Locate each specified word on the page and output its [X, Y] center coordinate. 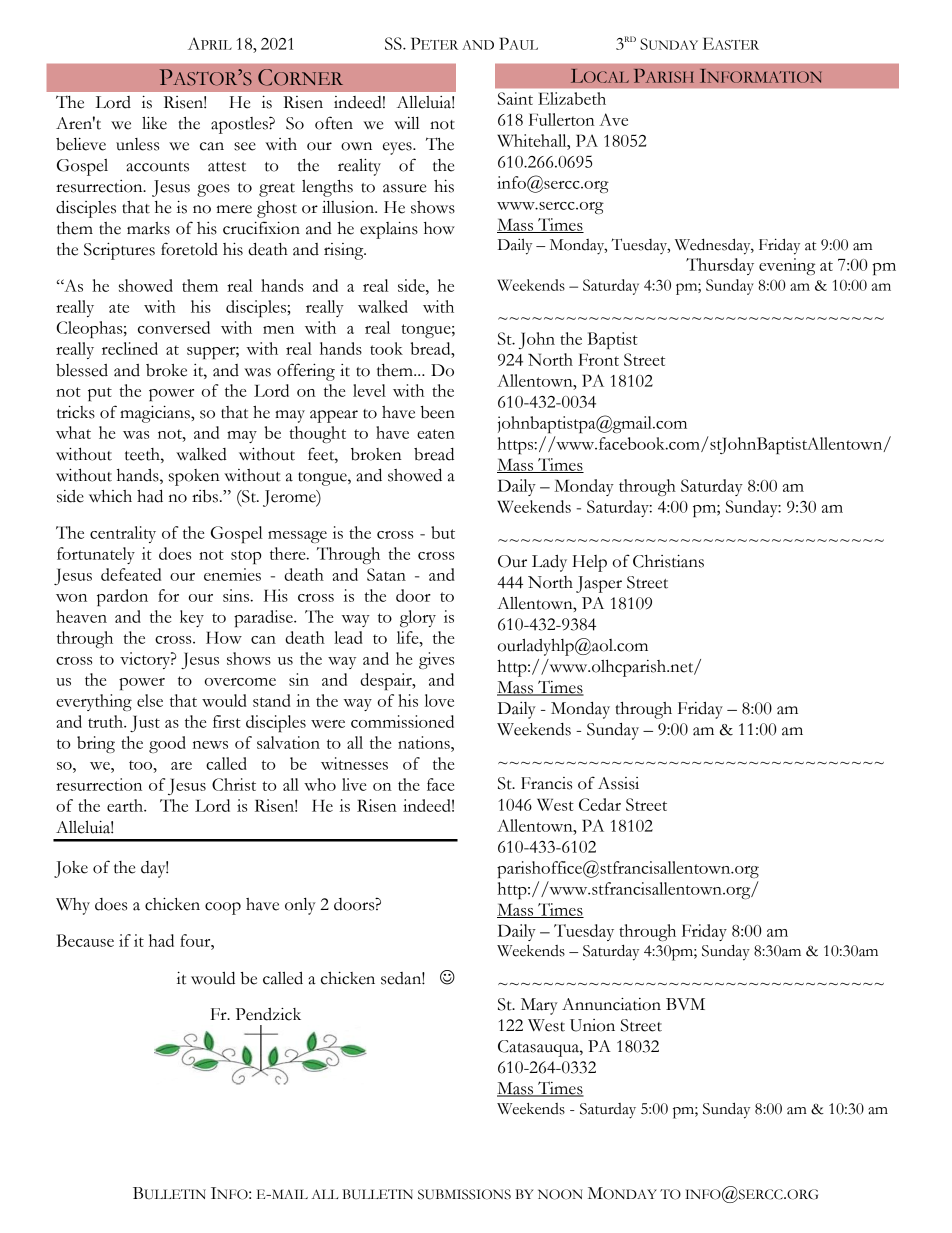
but [443, 532]
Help [589, 563]
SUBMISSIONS [464, 1194]
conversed [174, 327]
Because [85, 940]
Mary [539, 1006]
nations [425, 742]
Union [592, 1025]
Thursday [720, 266]
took [386, 348]
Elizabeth [572, 98]
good [167, 744]
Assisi [618, 783]
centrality [123, 534]
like [154, 123]
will [407, 122]
